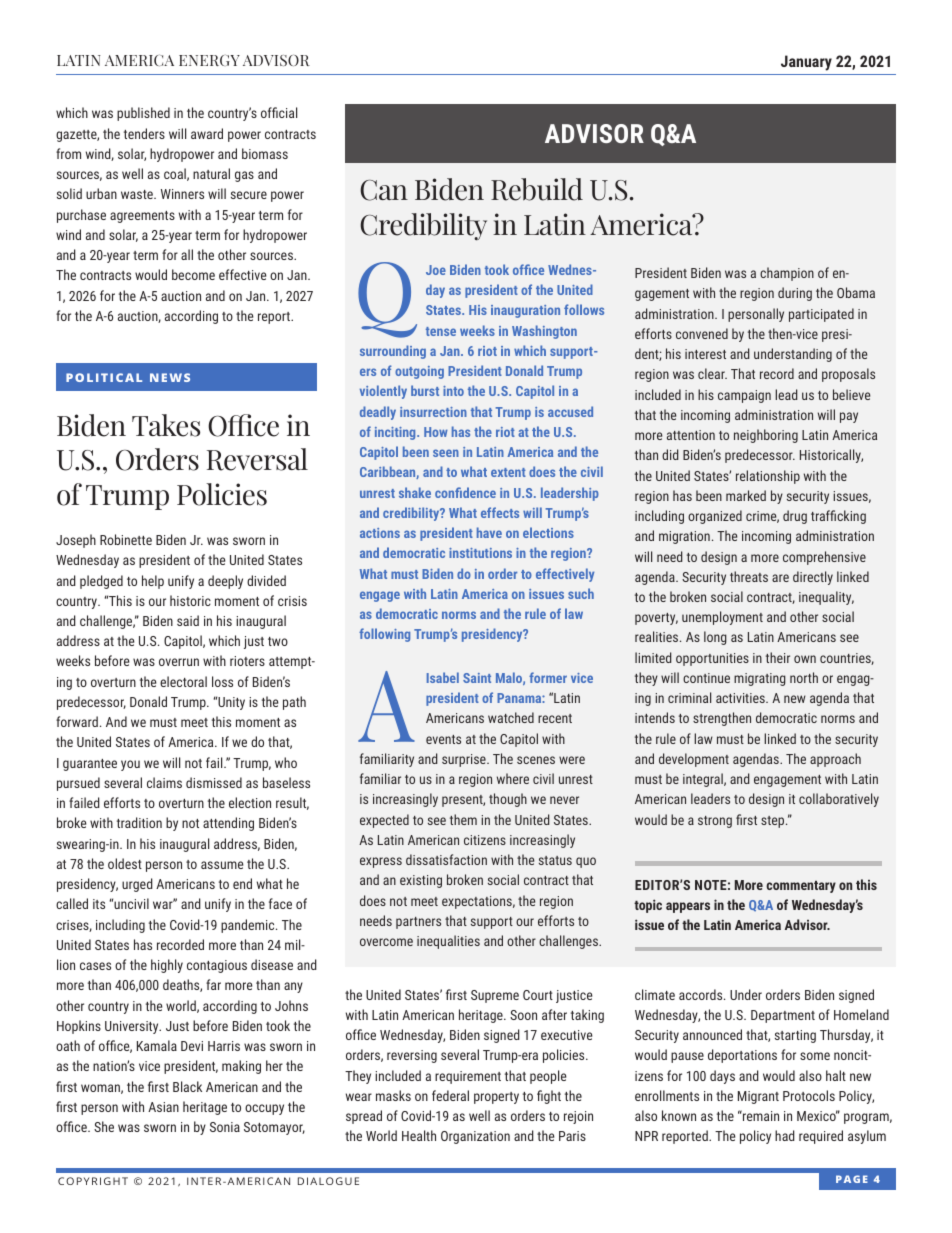 Image resolution: width=952 pixels, height=1233 pixels. Describe the element at coordinates (477, 678) in the screenshot. I see `Saint` at that location.
